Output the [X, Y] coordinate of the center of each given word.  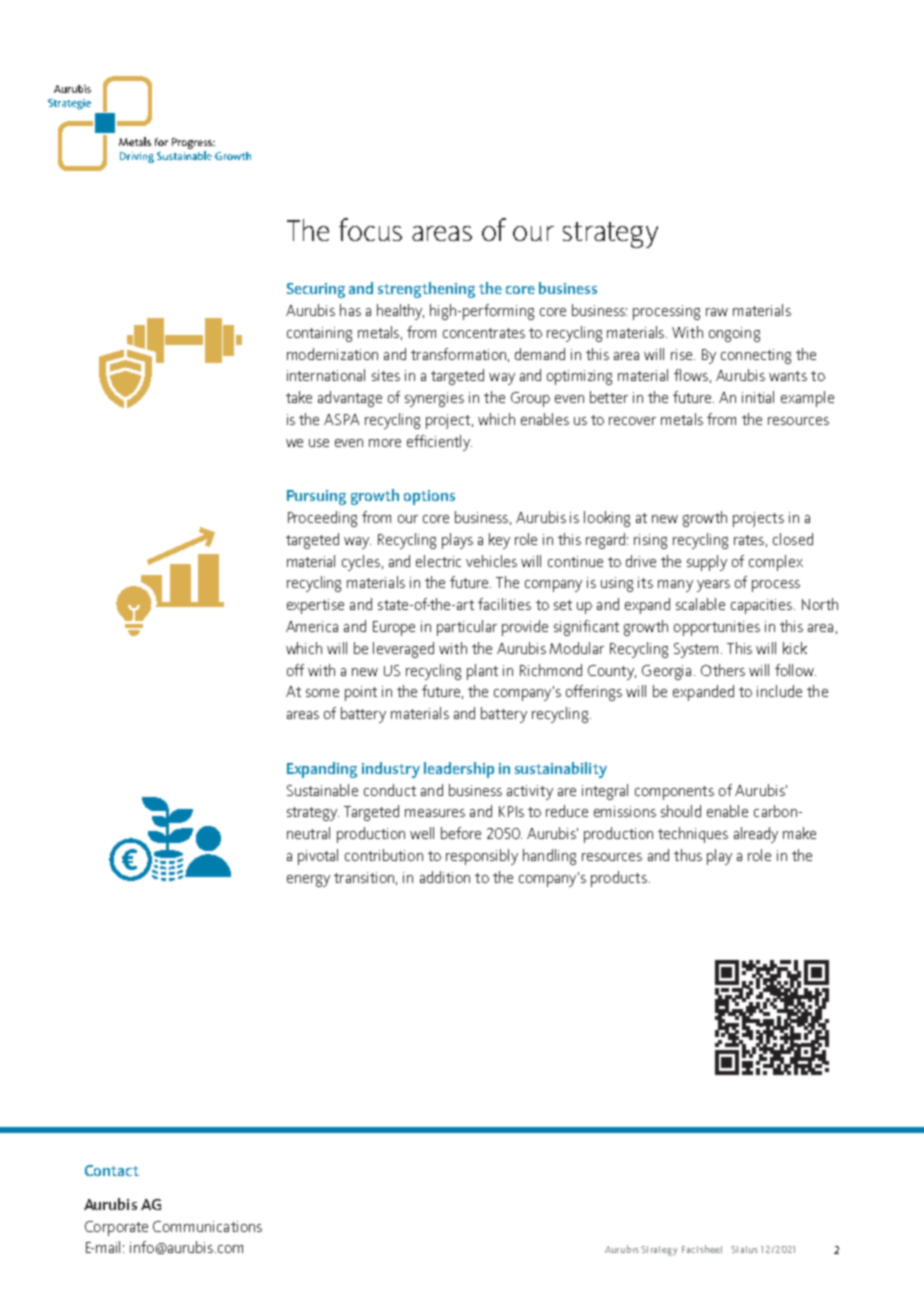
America [312, 626]
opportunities [717, 628]
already [756, 835]
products [619, 879]
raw [717, 312]
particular [467, 628]
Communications [207, 1226]
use [319, 443]
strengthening [426, 290]
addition [445, 877]
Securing [316, 290]
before [461, 833]
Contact [112, 1170]
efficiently [439, 443]
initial [758, 397]
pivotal [318, 857]
